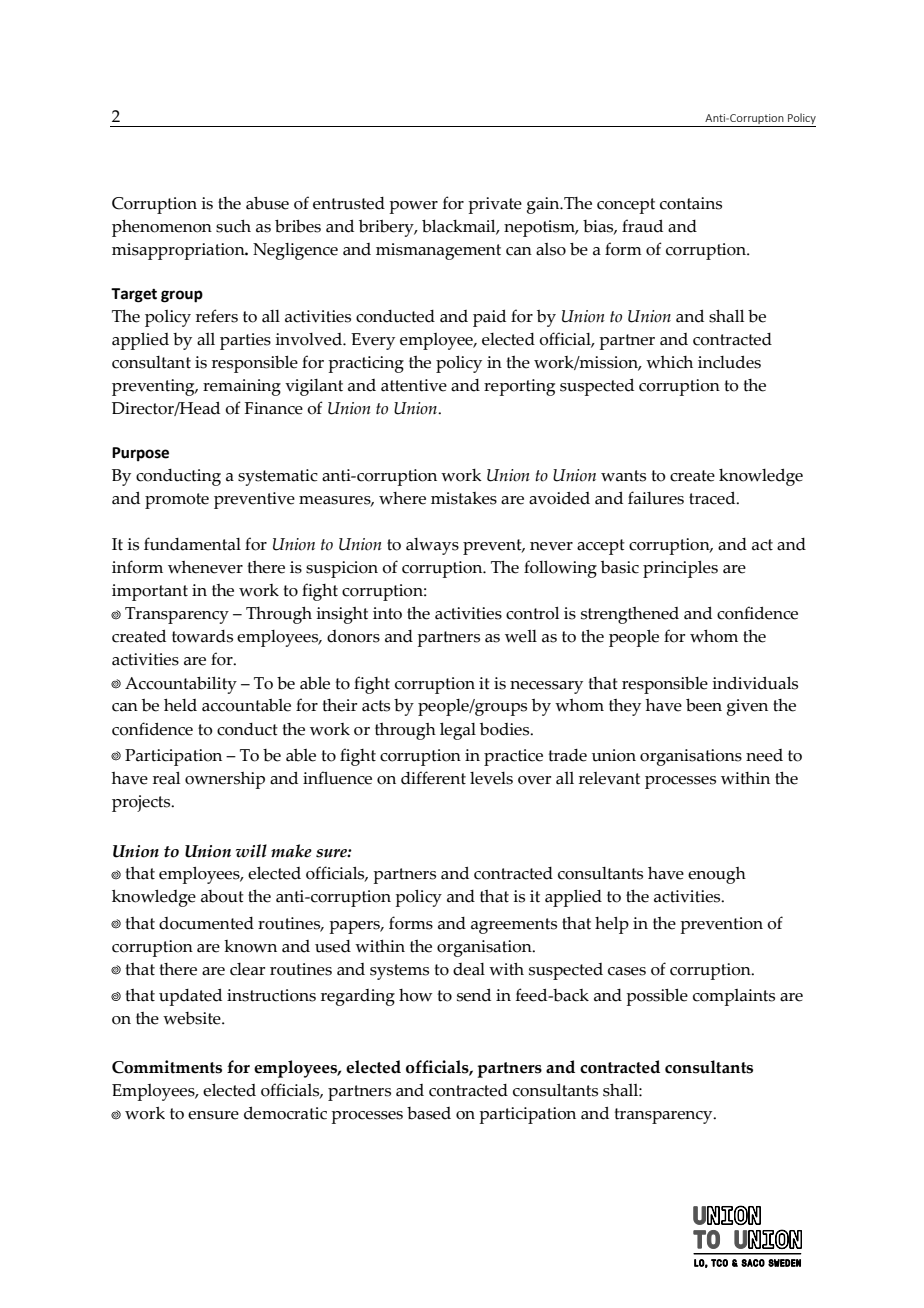 The height and width of the document is (1308, 924). What do you see at coordinates (438, 251) in the document?
I see `mismanagement` at bounding box center [438, 251].
